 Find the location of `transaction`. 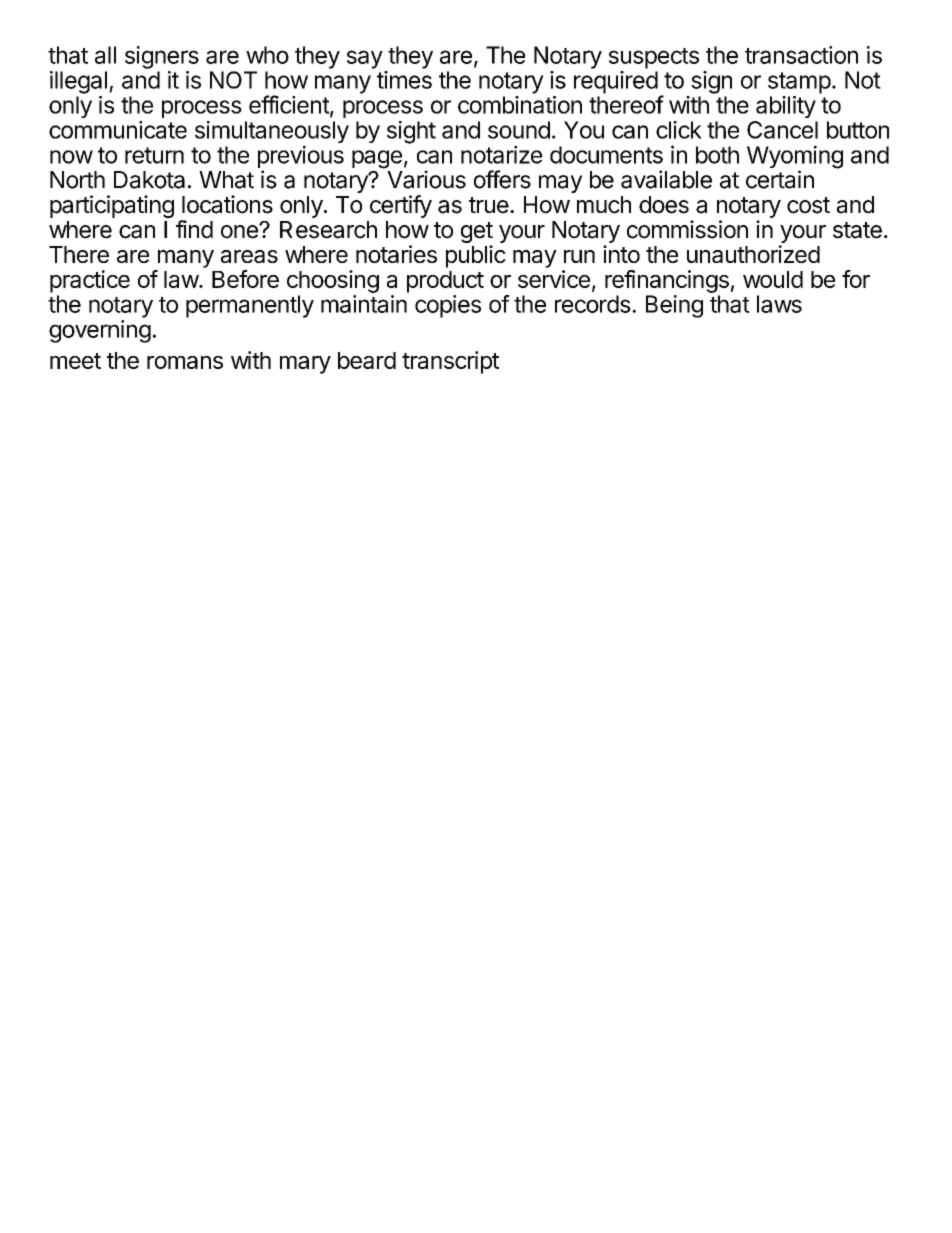

transaction is located at coordinates (801, 55).
